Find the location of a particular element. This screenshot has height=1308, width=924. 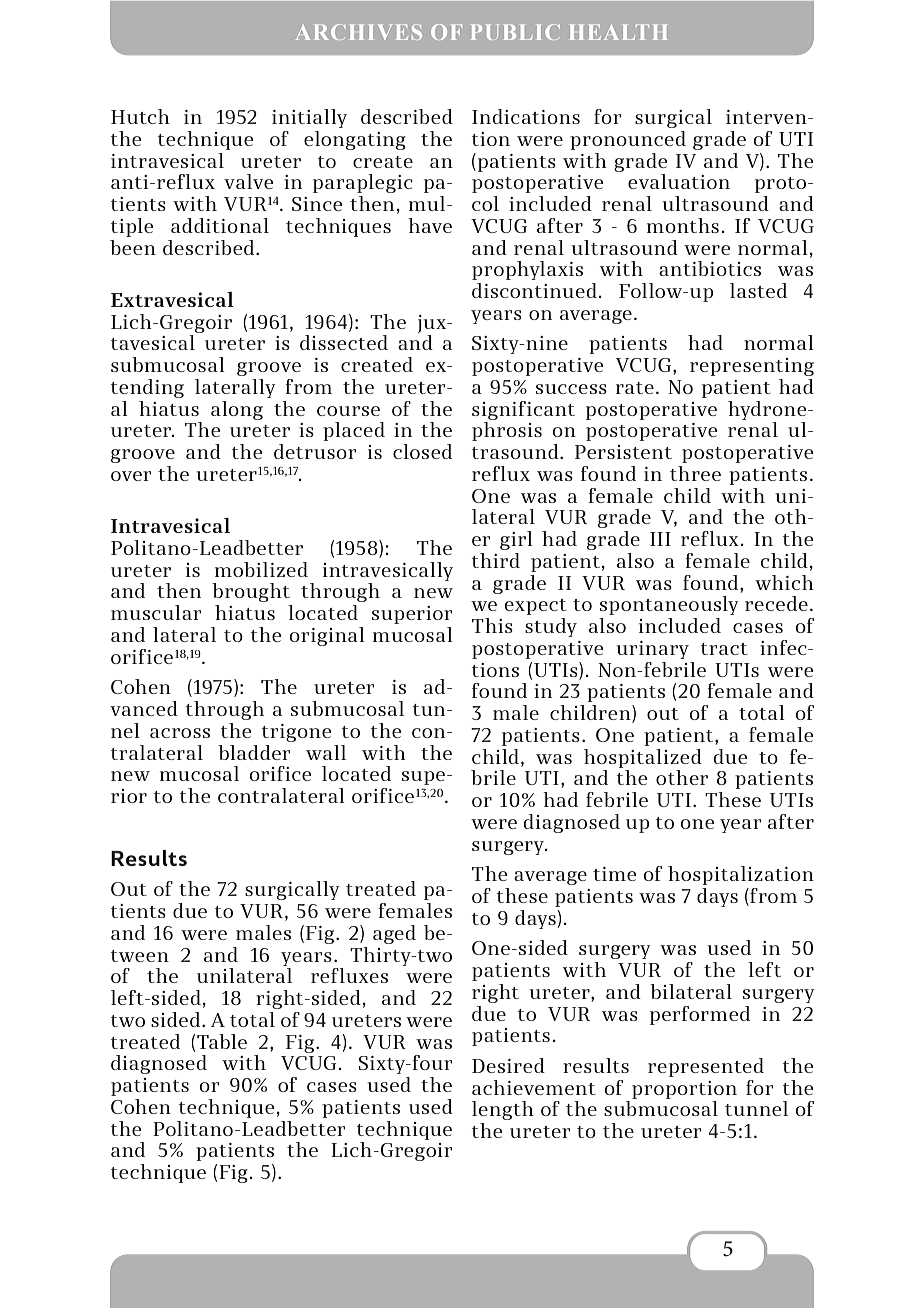

representing is located at coordinates (752, 367).
